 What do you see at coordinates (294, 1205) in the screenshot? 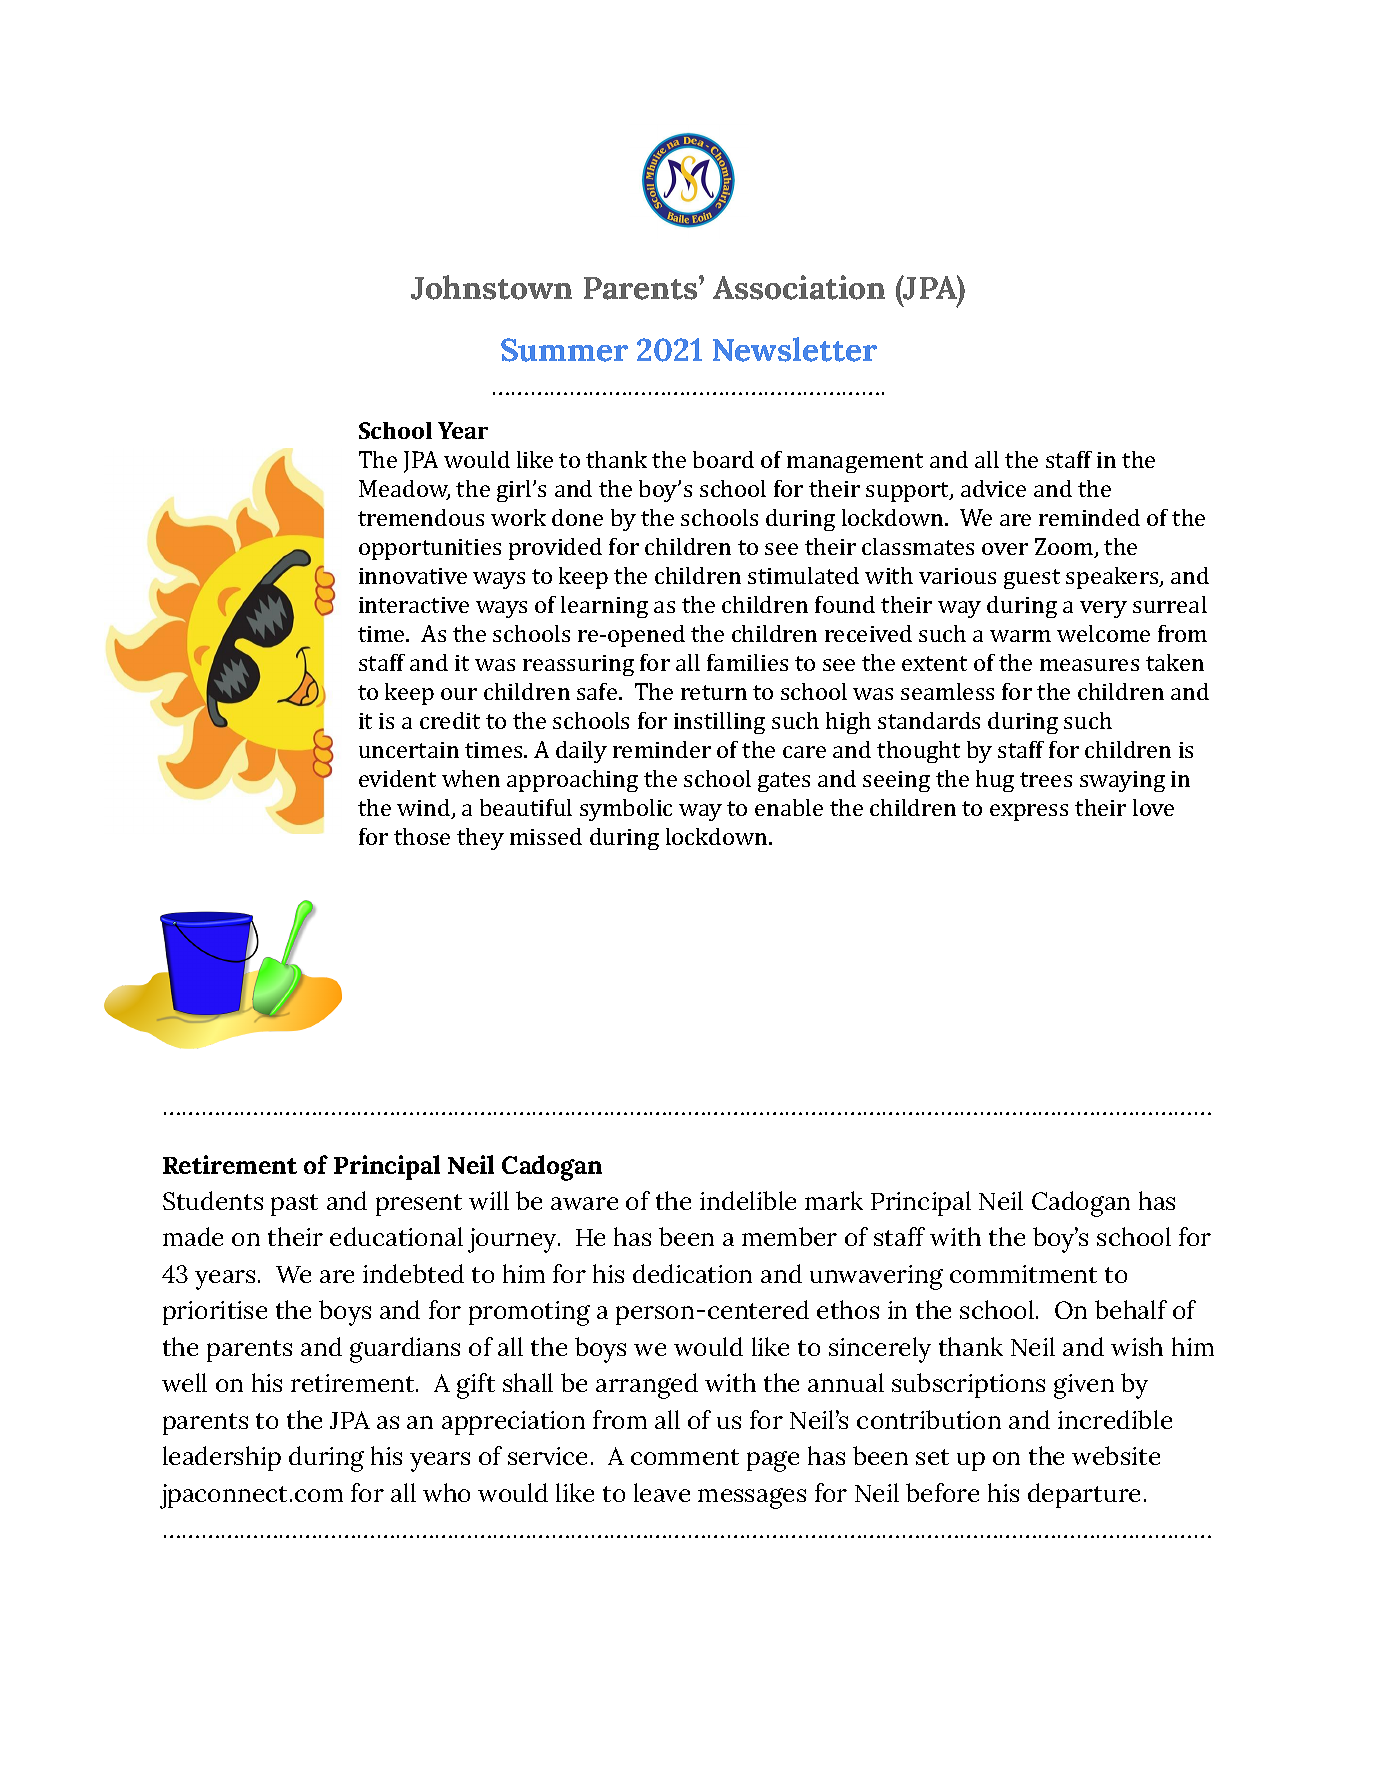
I see `past` at bounding box center [294, 1205].
